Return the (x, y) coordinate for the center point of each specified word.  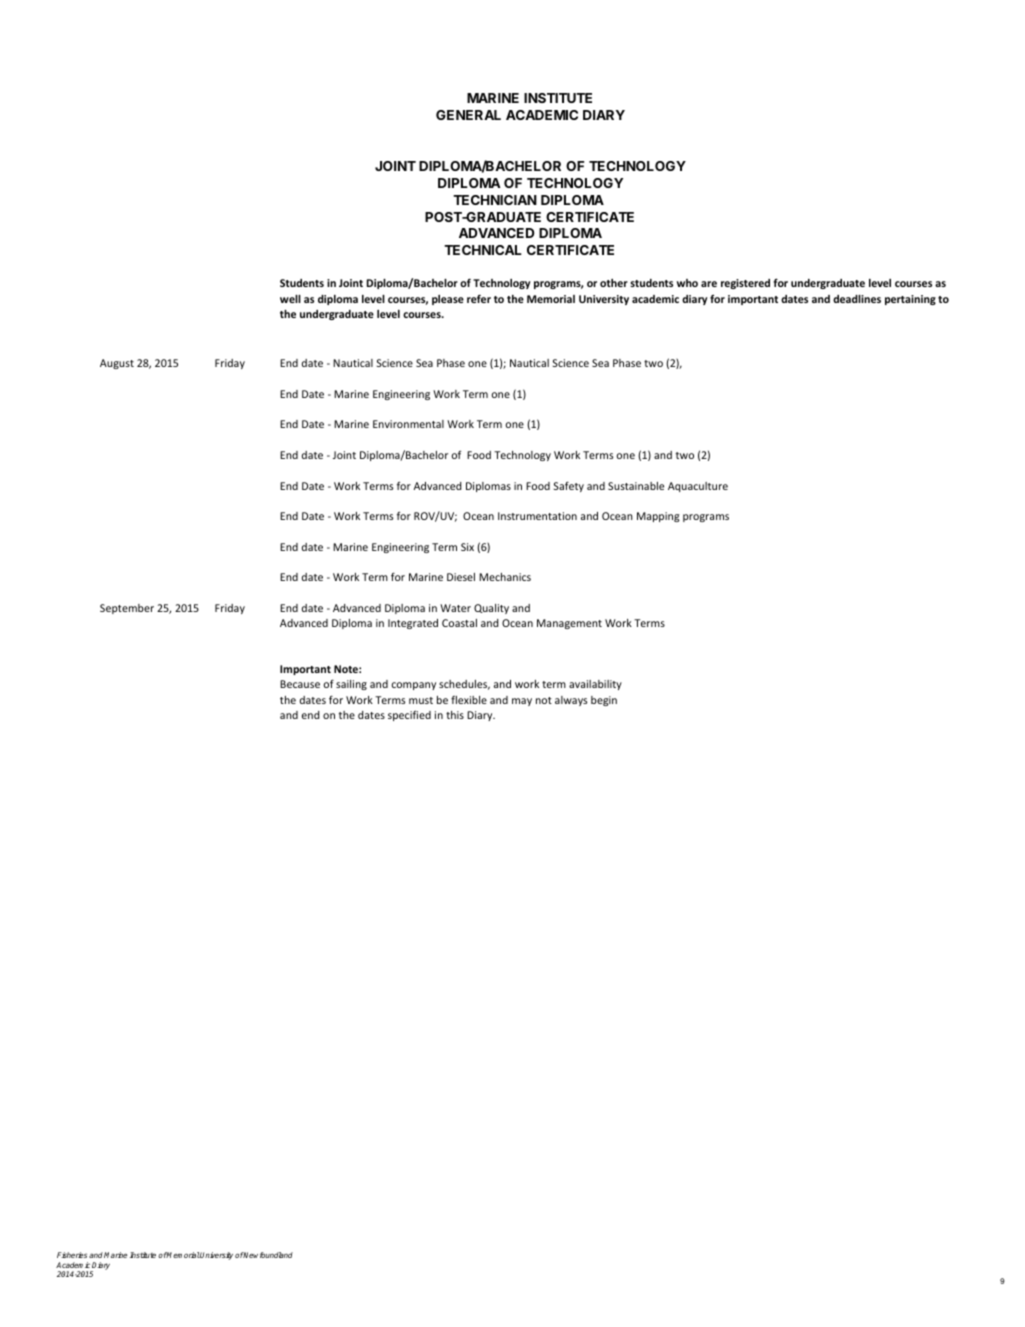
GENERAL (468, 115)
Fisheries (72, 1255)
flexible (469, 700)
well (290, 299)
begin (604, 701)
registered (745, 284)
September (127, 609)
